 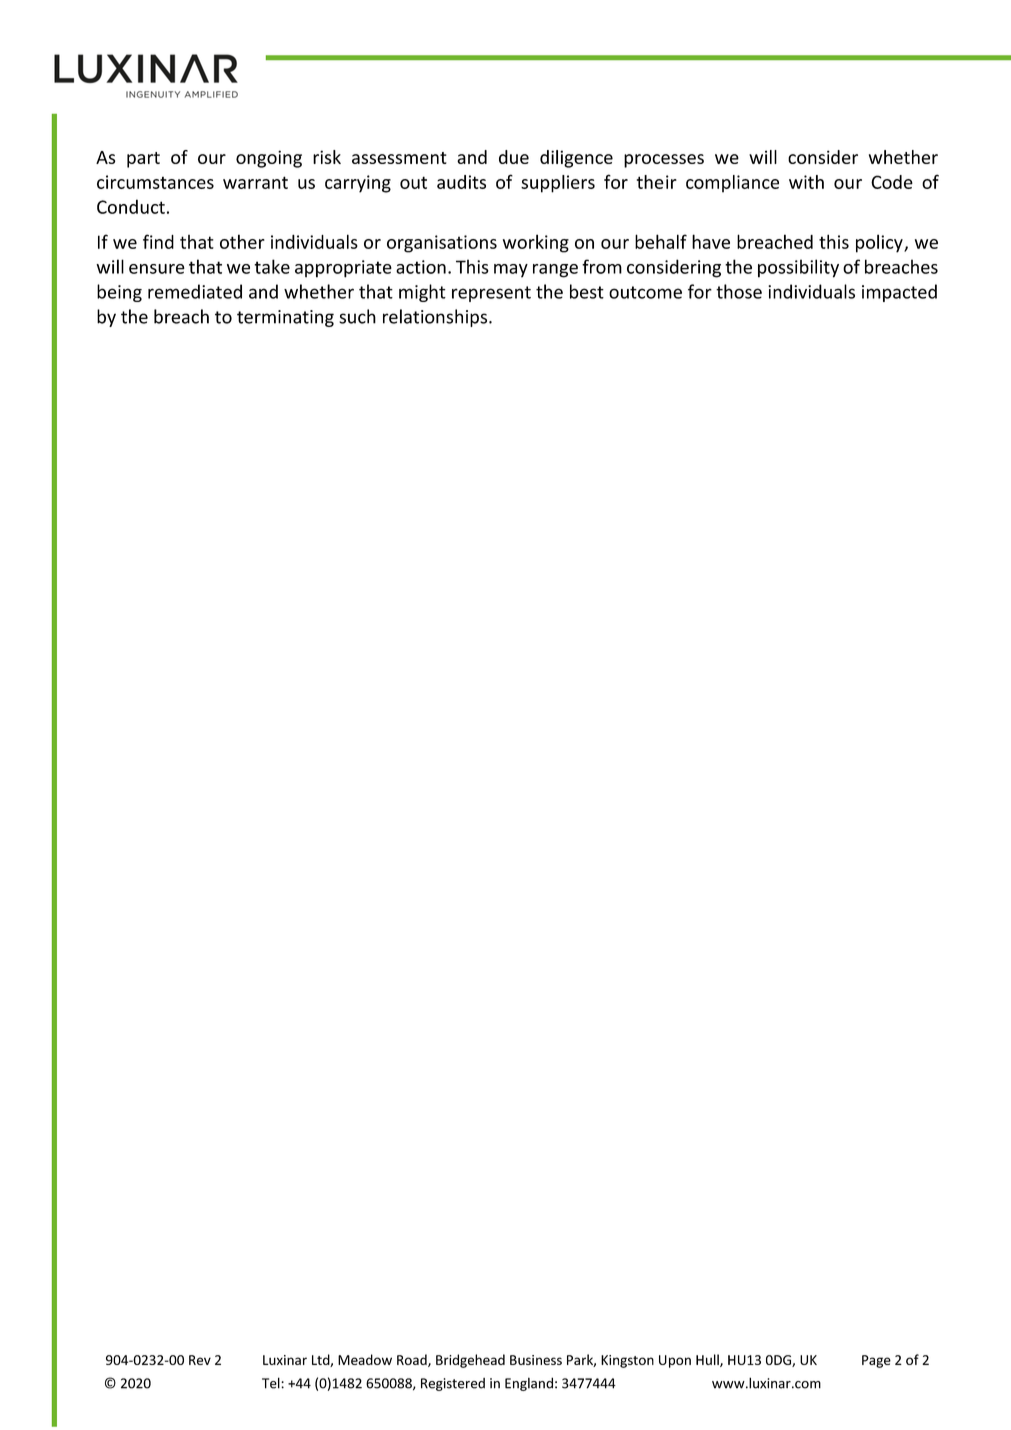 I want to click on with, so click(x=806, y=182).
